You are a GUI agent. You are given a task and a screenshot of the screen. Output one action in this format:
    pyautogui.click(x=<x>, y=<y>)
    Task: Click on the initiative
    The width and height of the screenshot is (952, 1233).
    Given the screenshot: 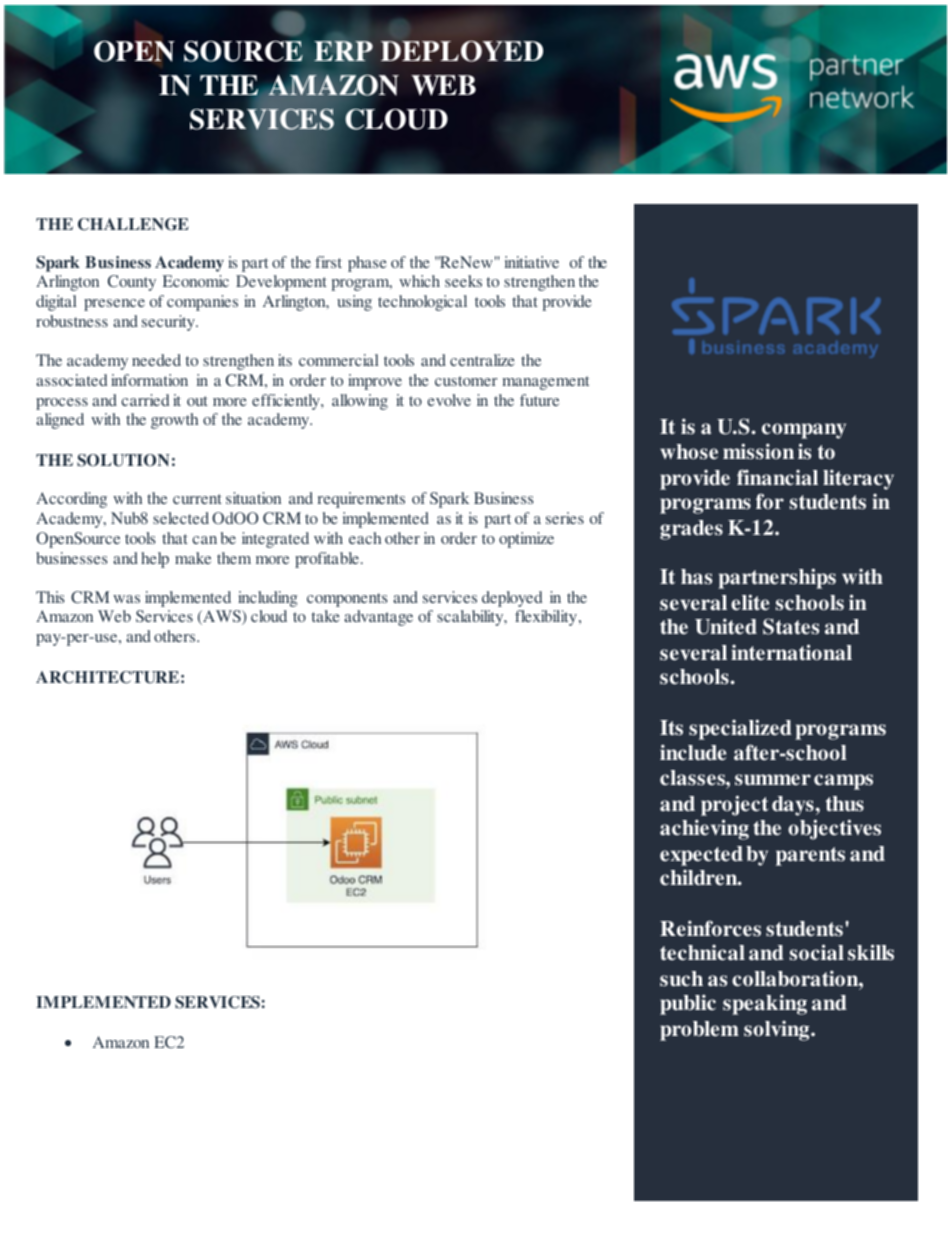 What is the action you would take?
    pyautogui.click(x=532, y=262)
